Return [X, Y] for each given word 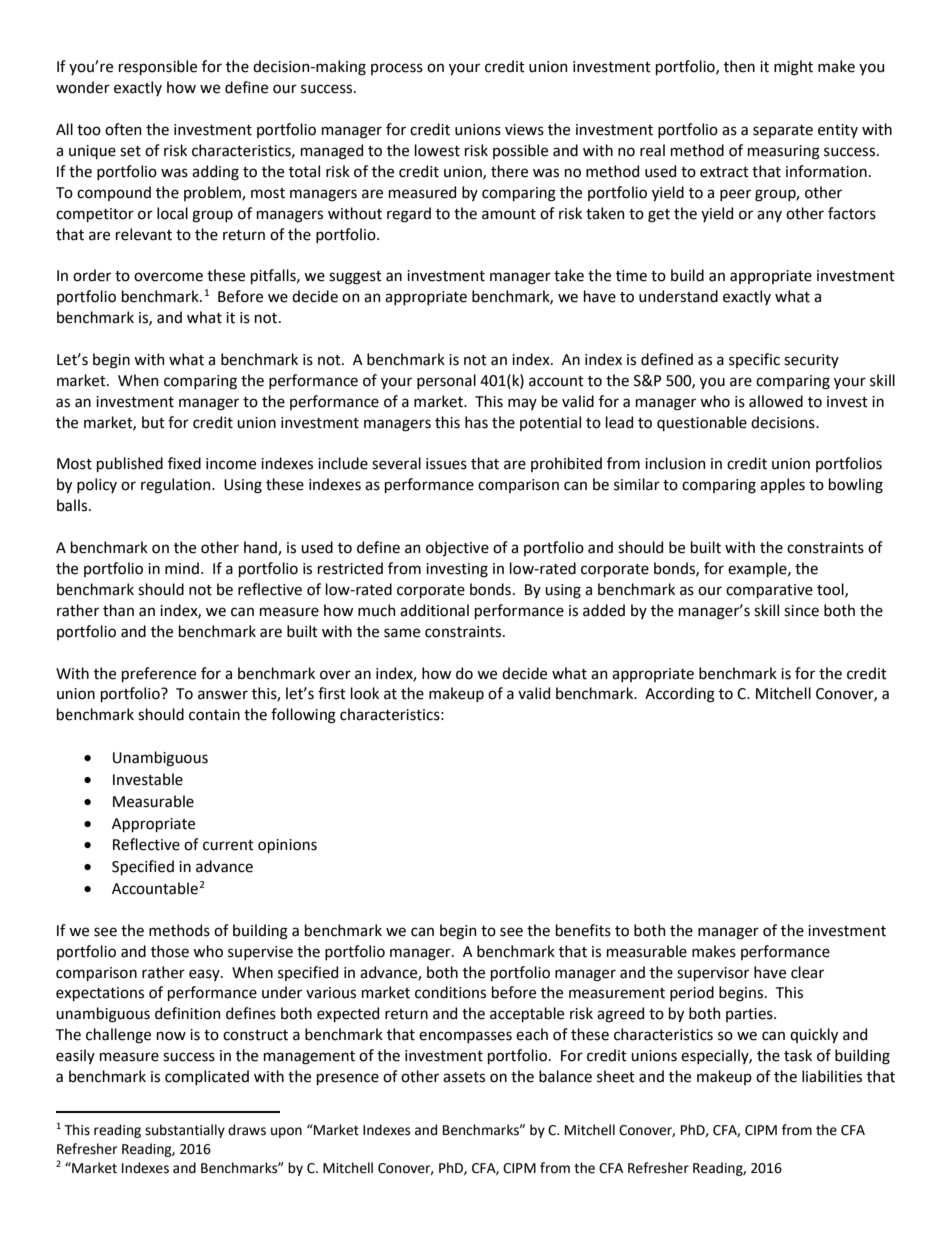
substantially [185, 1131]
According [680, 695]
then [739, 66]
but [153, 422]
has [476, 422]
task [798, 1055]
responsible [158, 67]
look [365, 693]
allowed [776, 401]
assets [464, 1077]
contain [214, 715]
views [524, 130]
